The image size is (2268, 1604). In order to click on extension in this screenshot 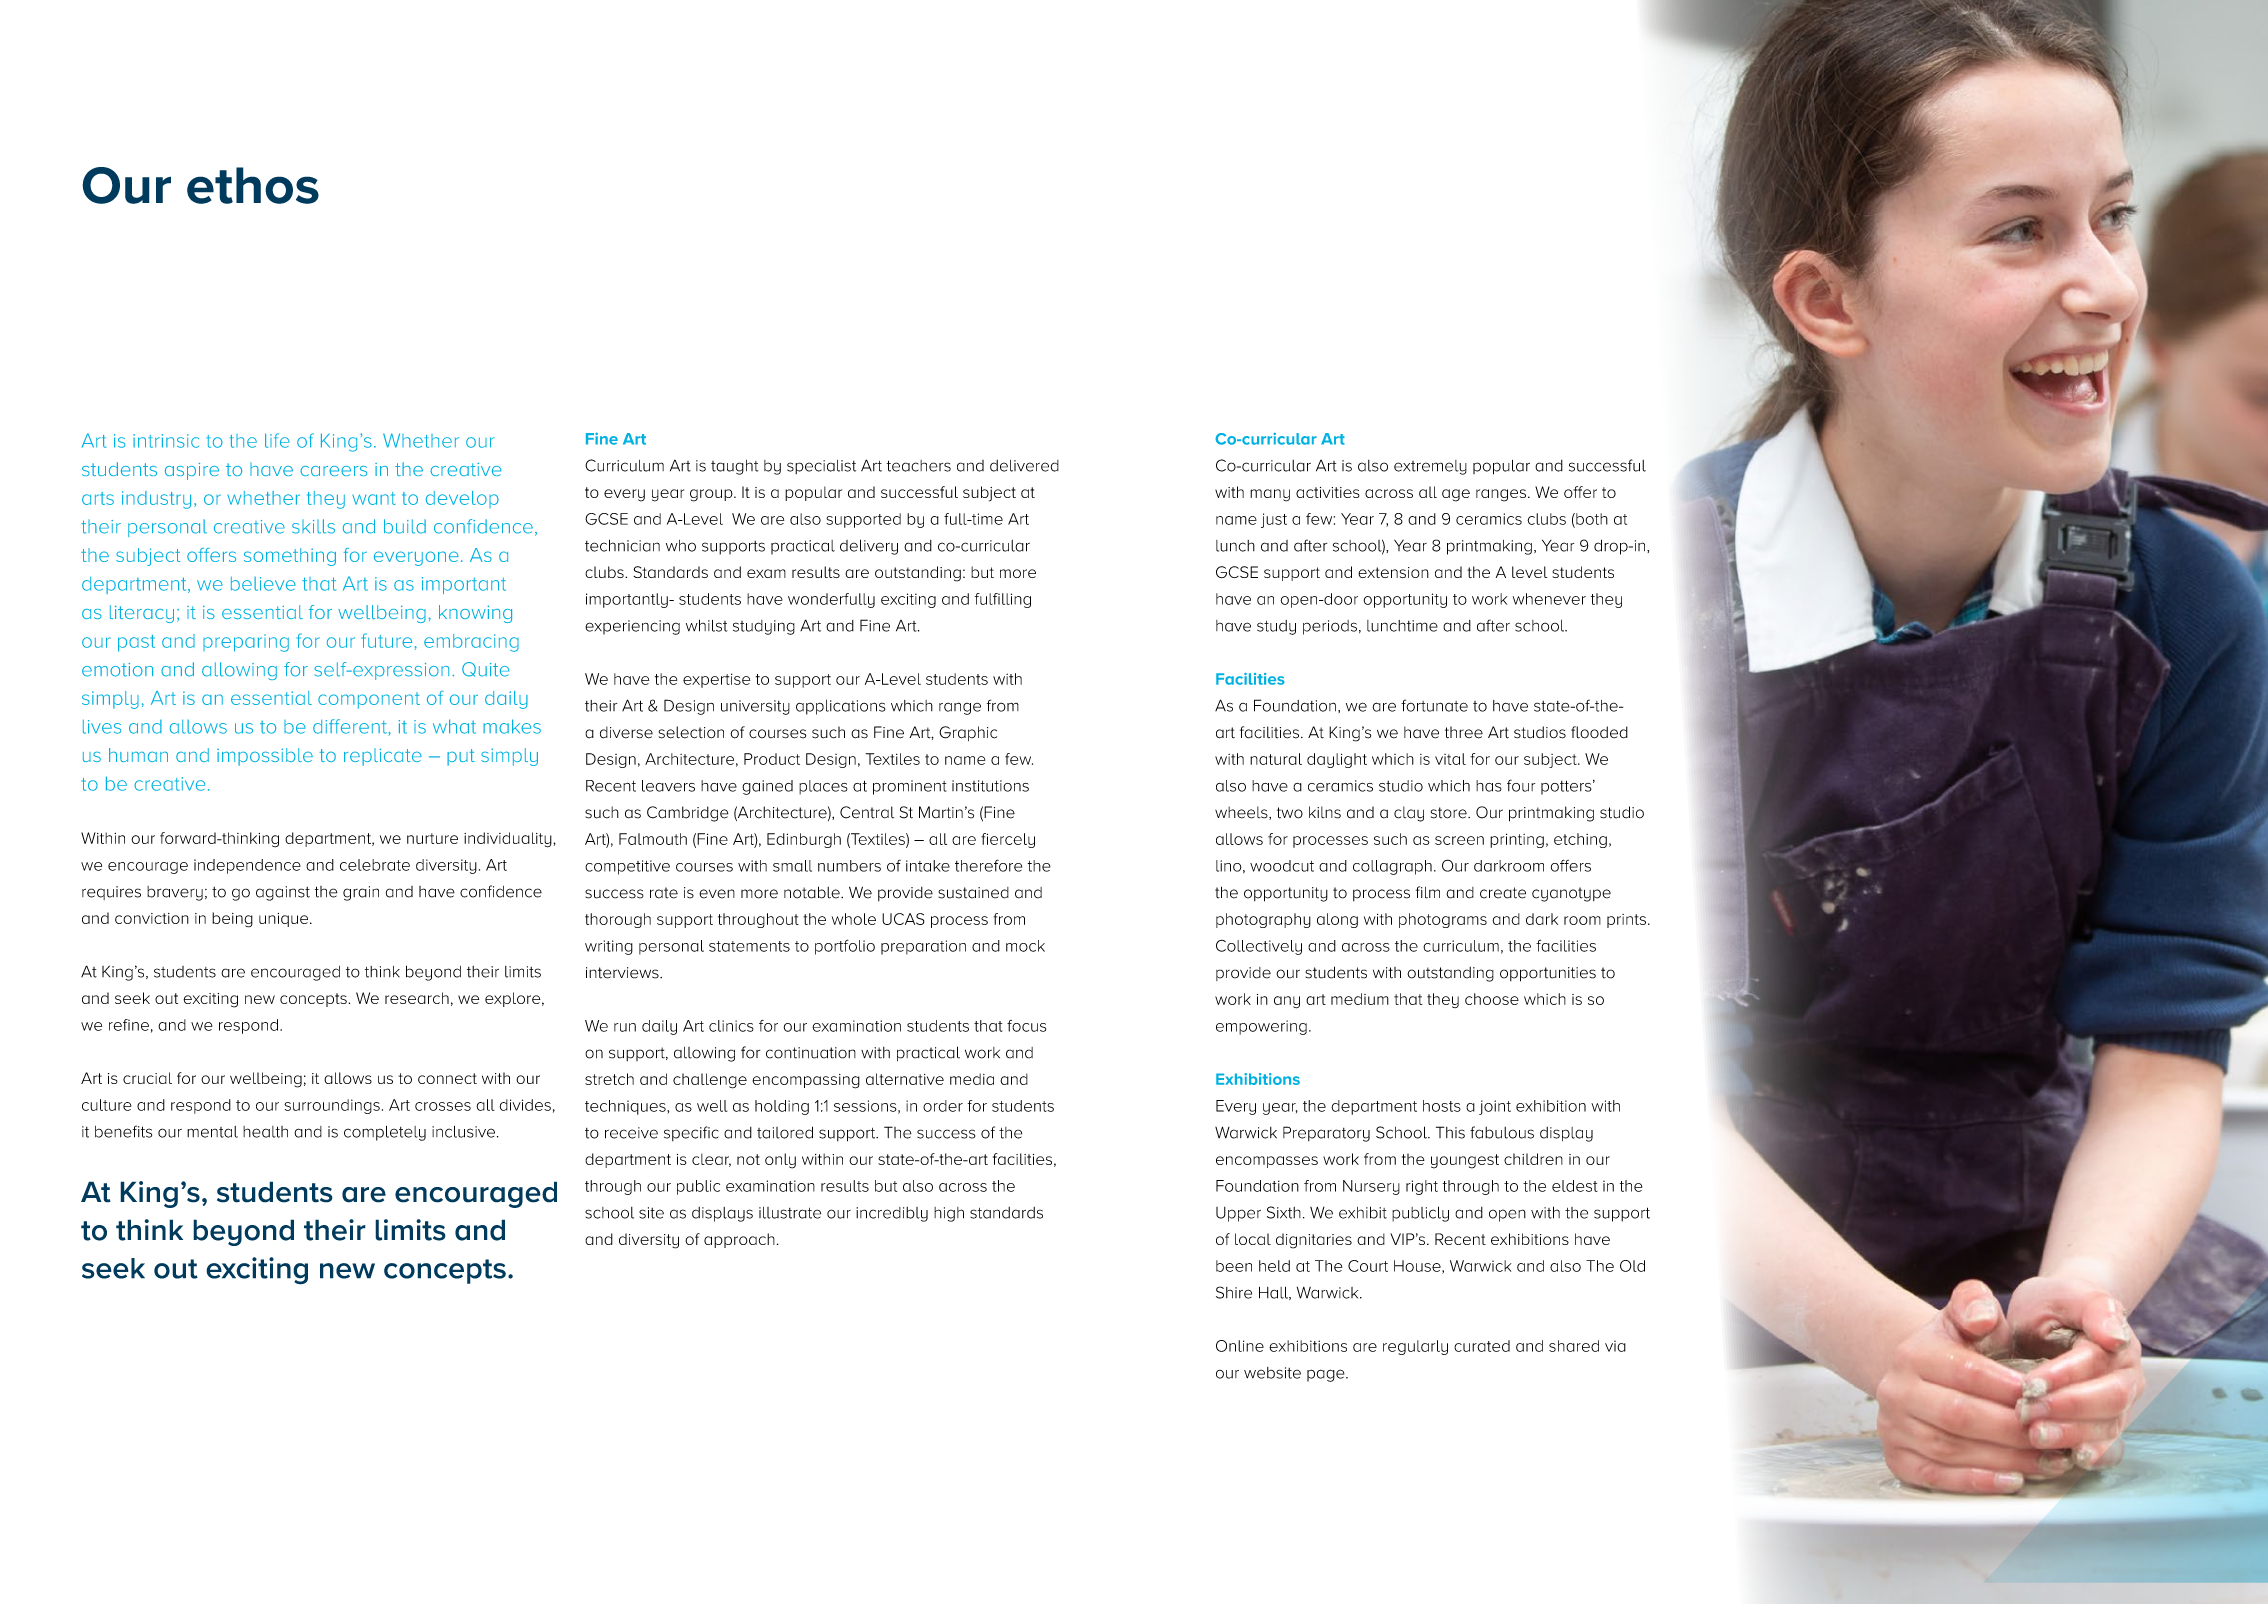, I will do `click(1393, 572)`.
